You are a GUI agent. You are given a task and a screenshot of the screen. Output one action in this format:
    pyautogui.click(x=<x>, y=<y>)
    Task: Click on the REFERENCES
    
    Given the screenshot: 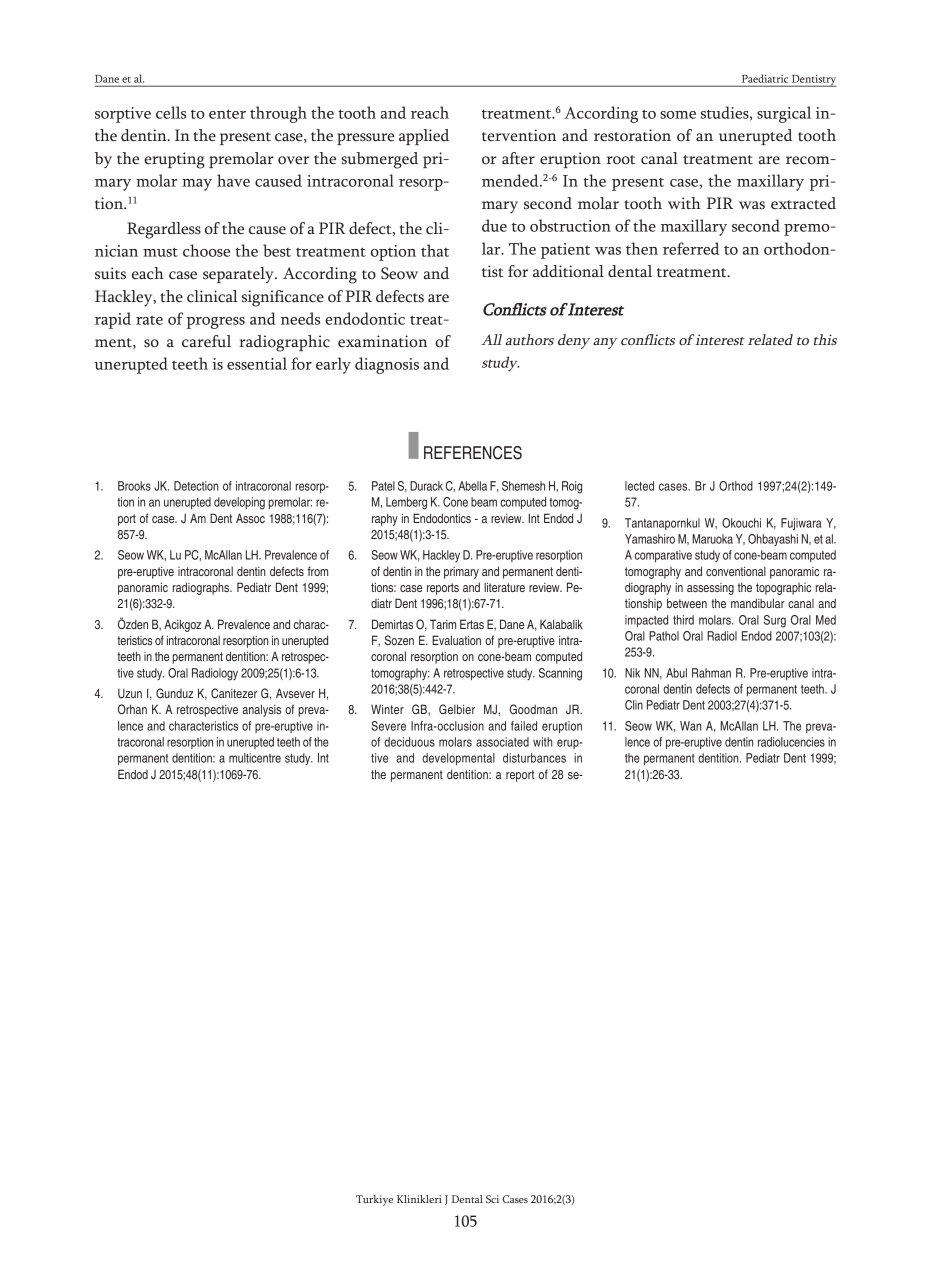 What is the action you would take?
    pyautogui.click(x=473, y=453)
